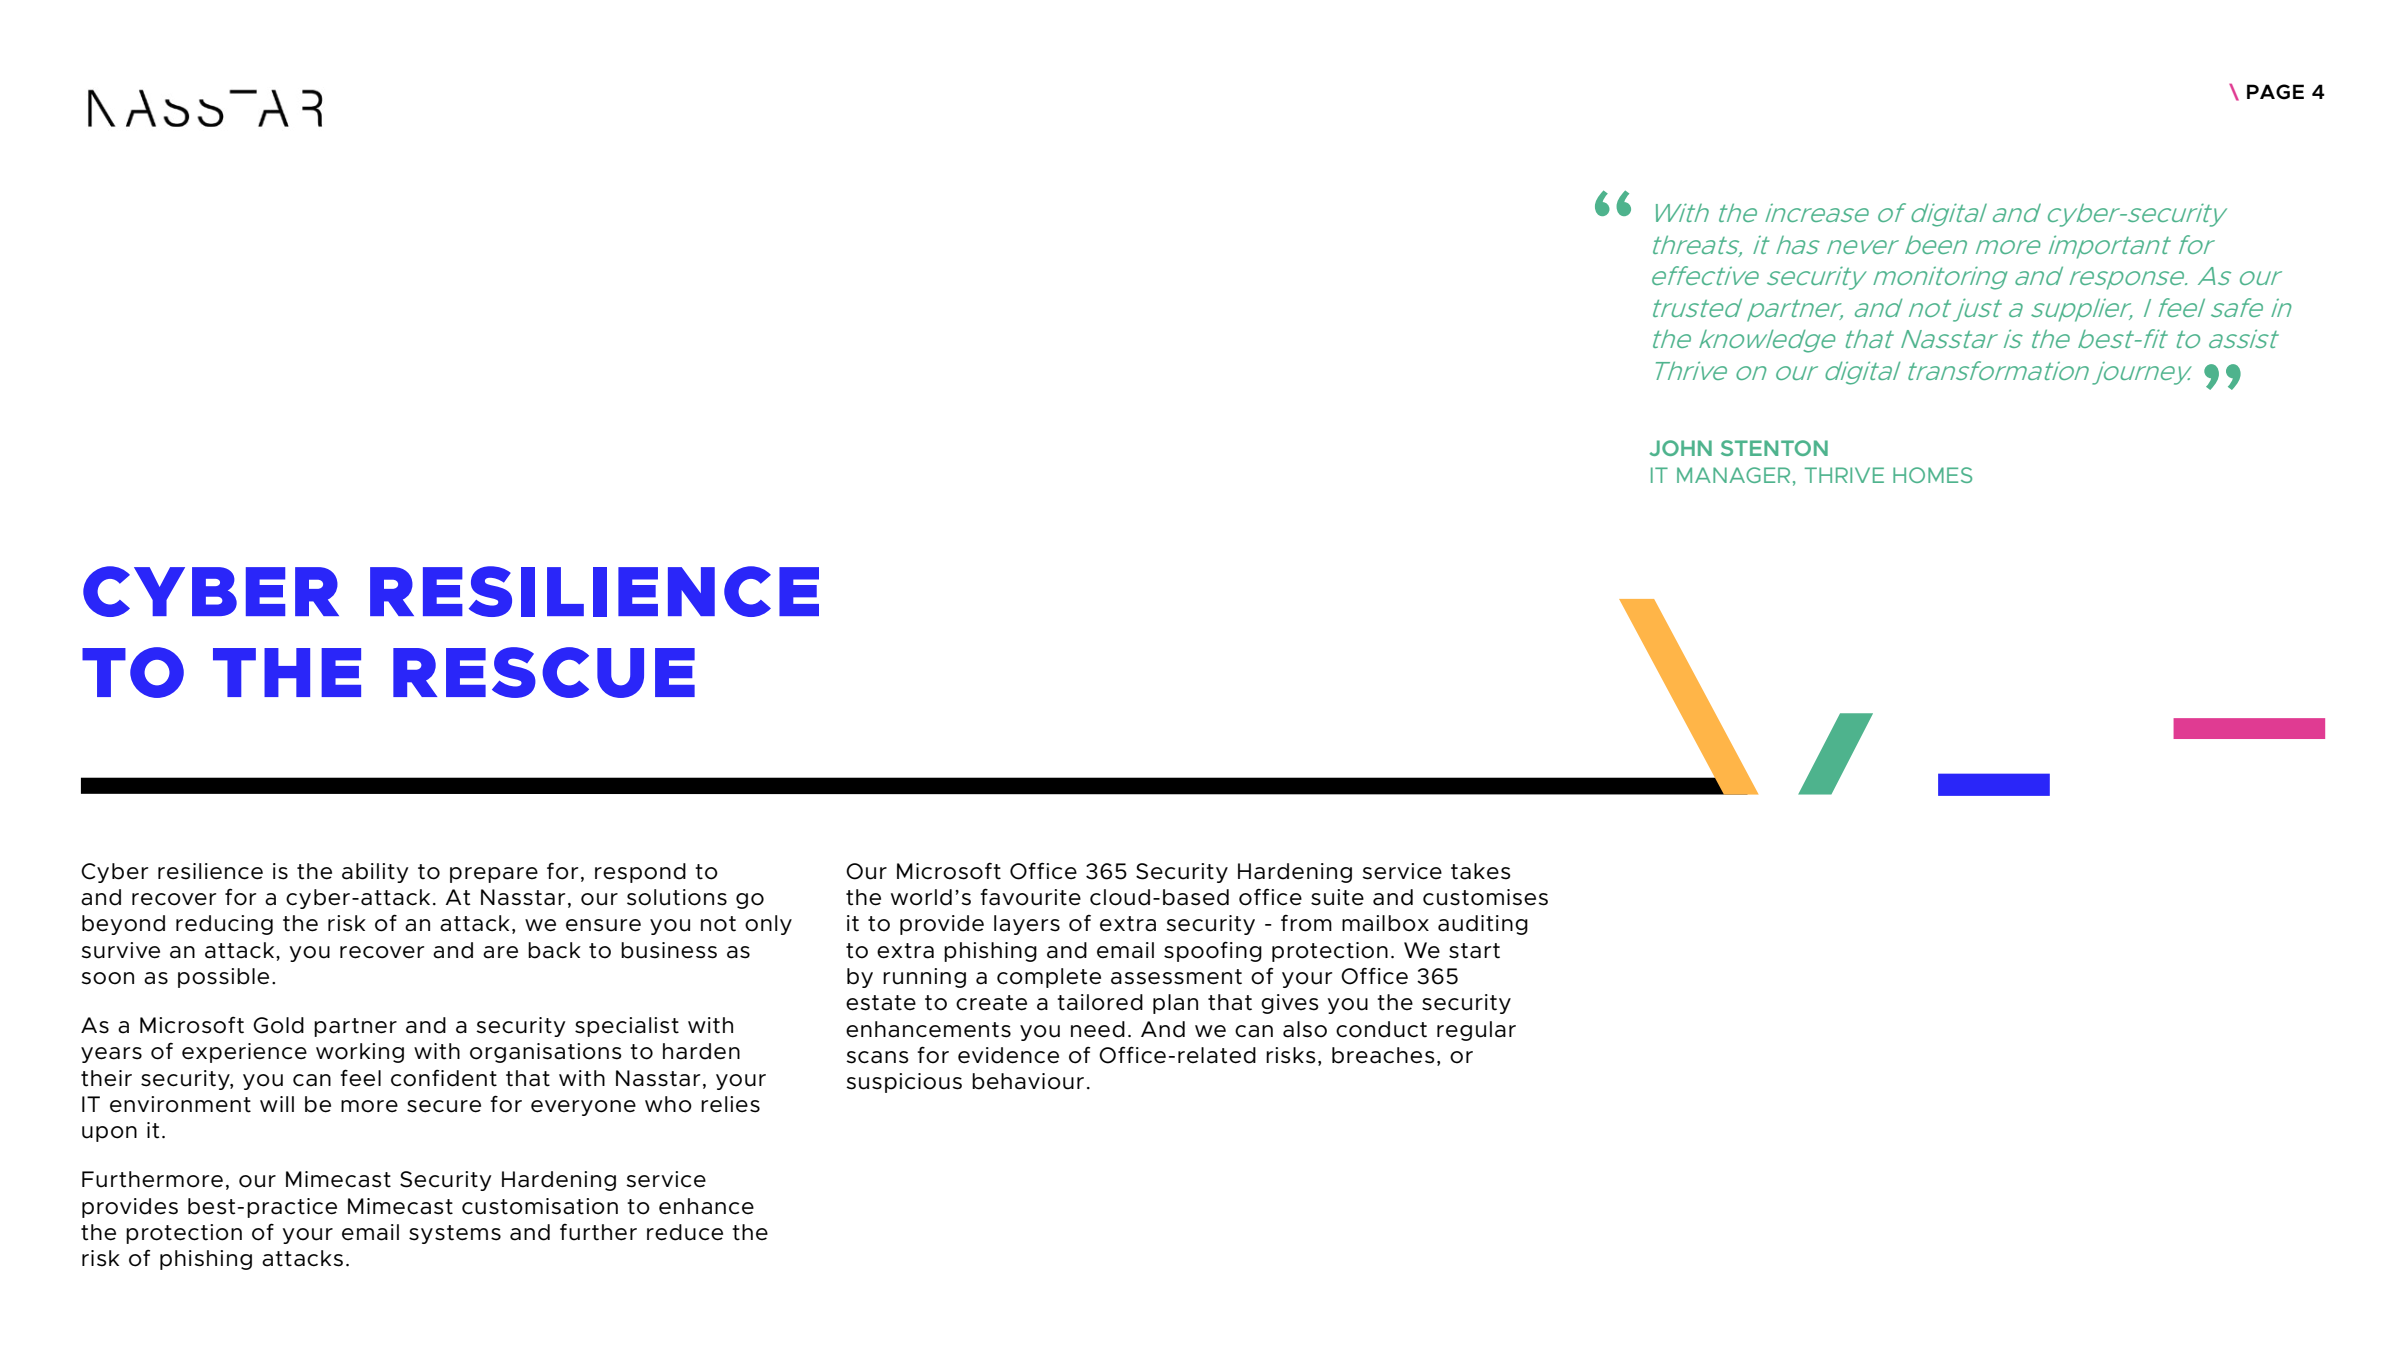  I want to click on JOHN, so click(1680, 448).
